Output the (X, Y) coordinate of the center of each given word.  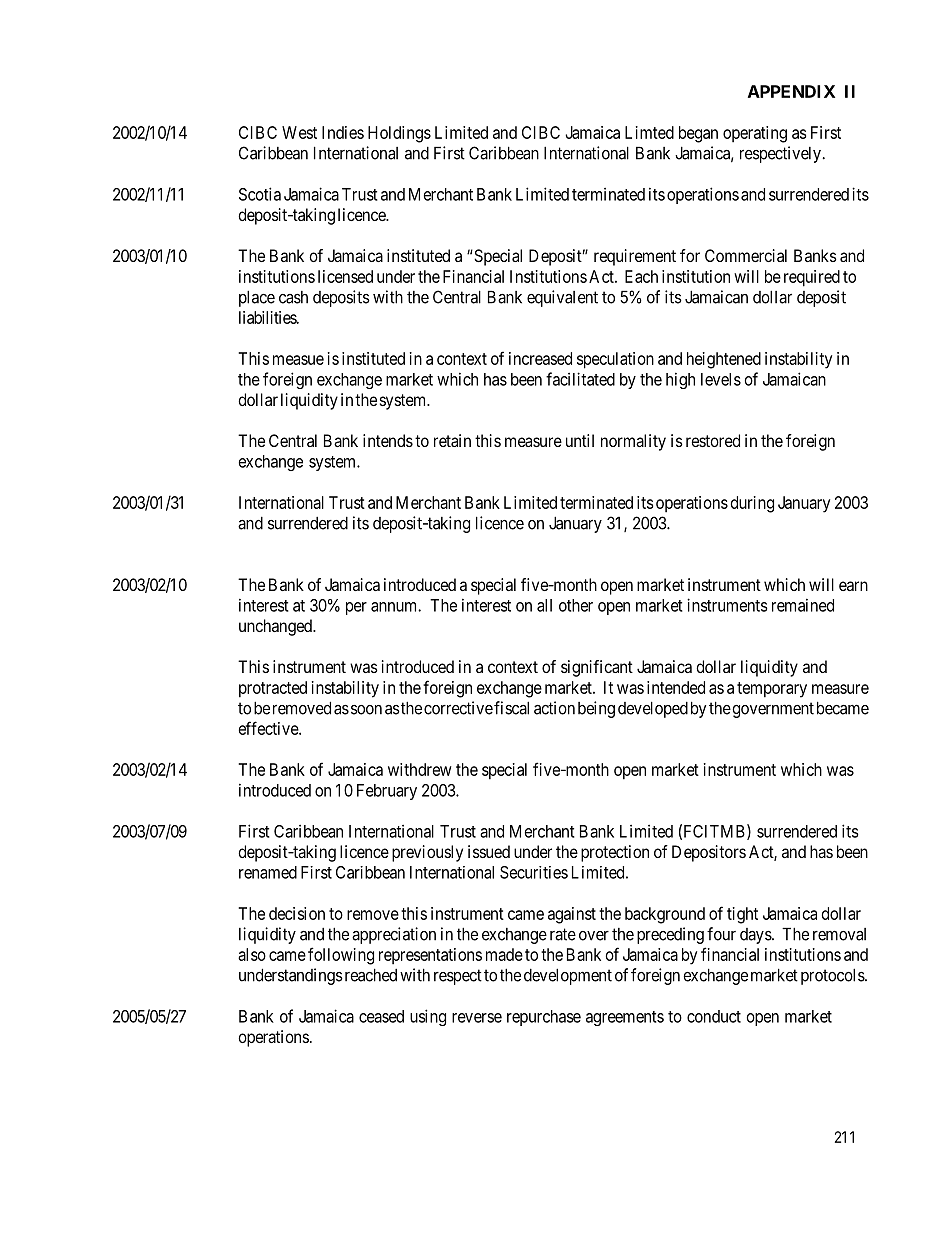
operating (755, 134)
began (698, 134)
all (544, 605)
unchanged (276, 627)
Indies (343, 132)
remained (803, 605)
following (341, 956)
